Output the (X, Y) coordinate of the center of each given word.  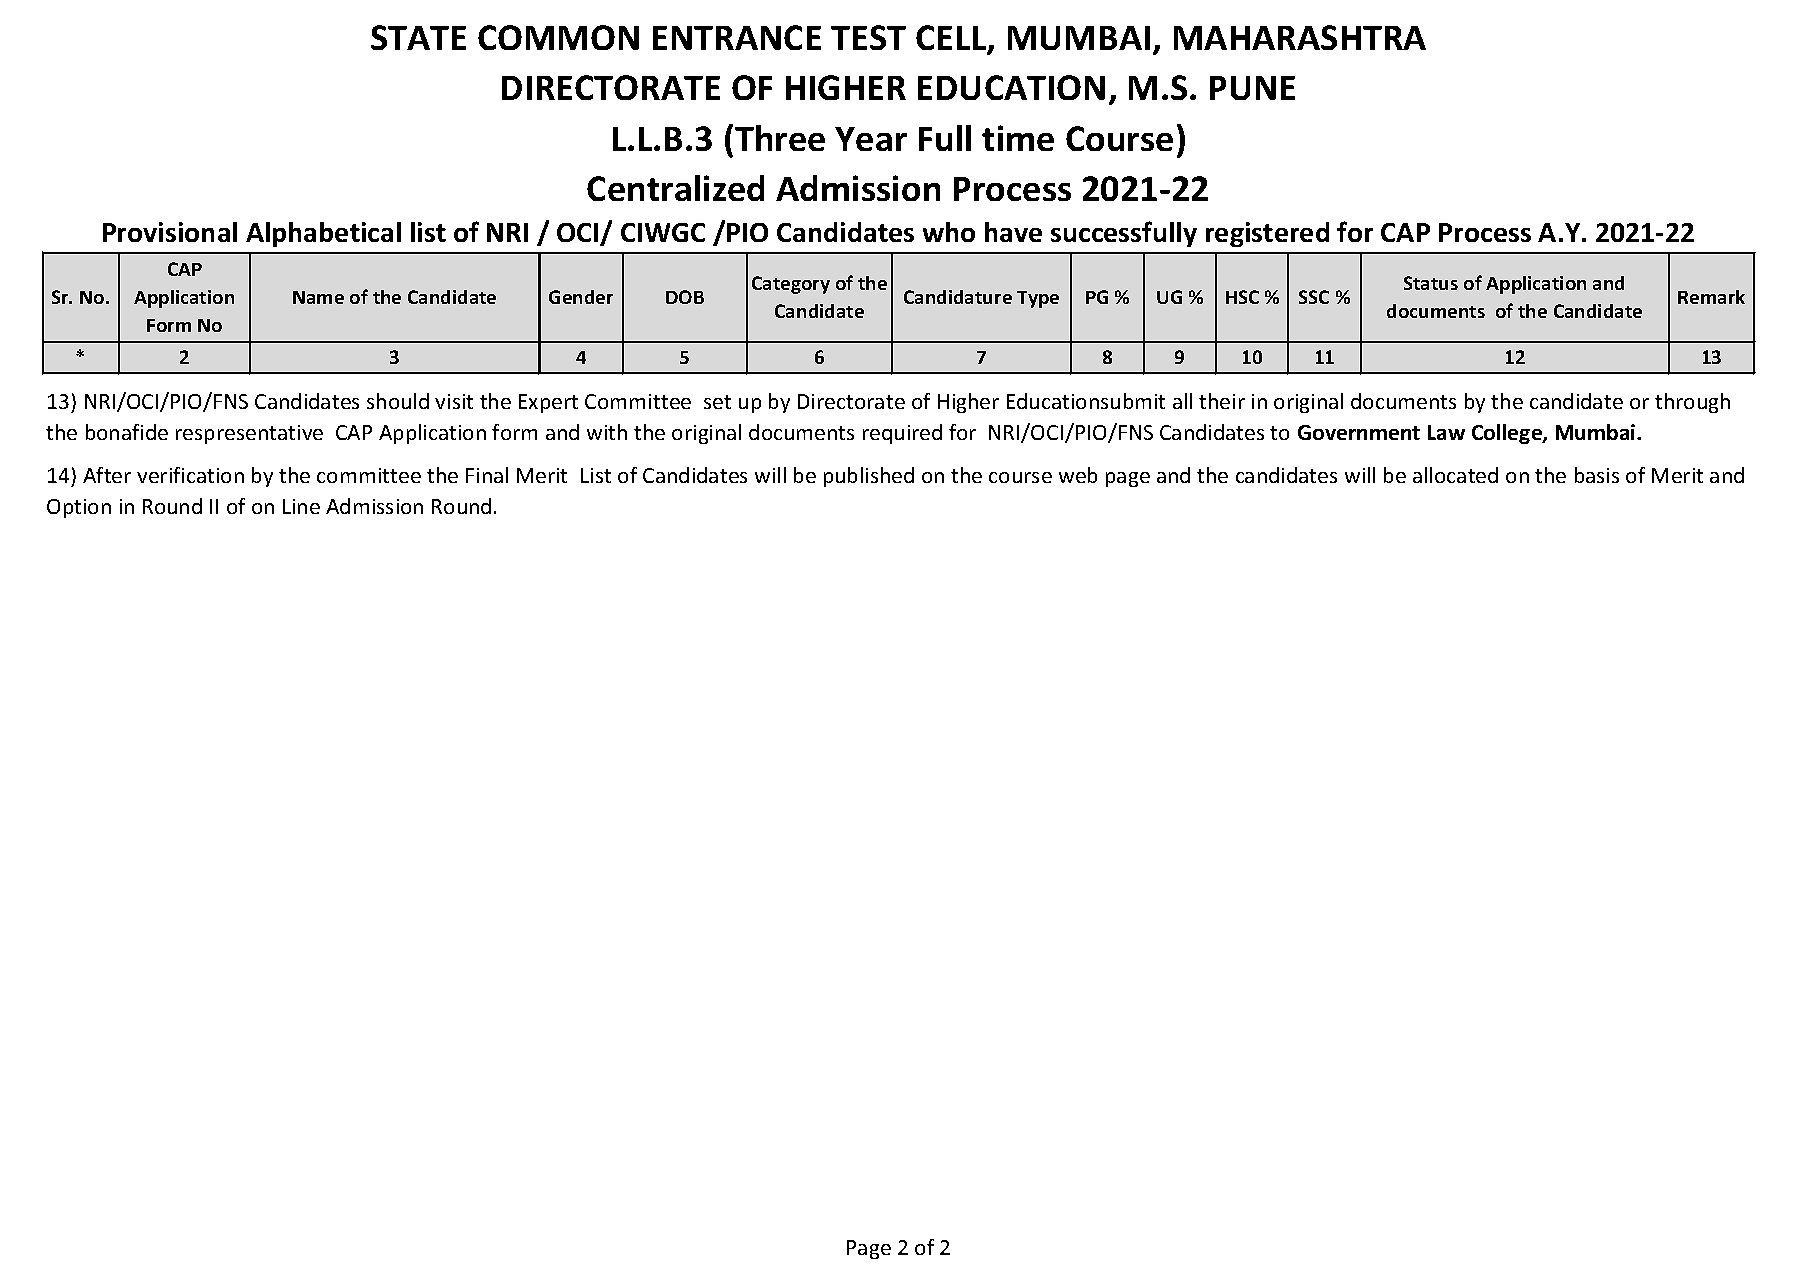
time (1018, 138)
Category (791, 285)
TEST (868, 37)
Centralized (675, 188)
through (1692, 403)
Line (301, 506)
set (717, 402)
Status (1431, 283)
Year (871, 139)
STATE (418, 37)
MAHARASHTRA (1300, 37)
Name (318, 297)
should (398, 401)
